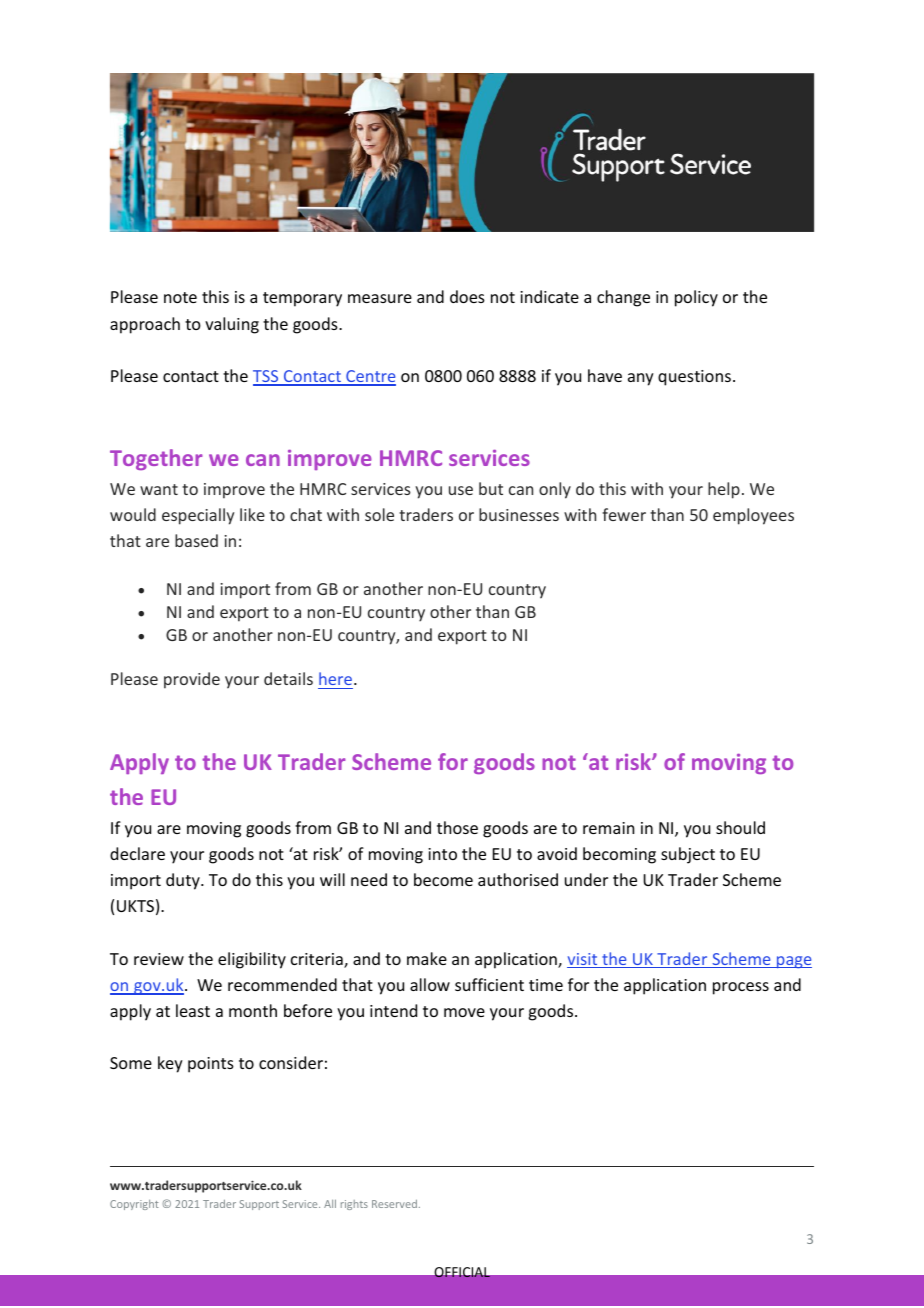 The image size is (924, 1308). What do you see at coordinates (232, 325) in the document?
I see `valuing` at bounding box center [232, 325].
